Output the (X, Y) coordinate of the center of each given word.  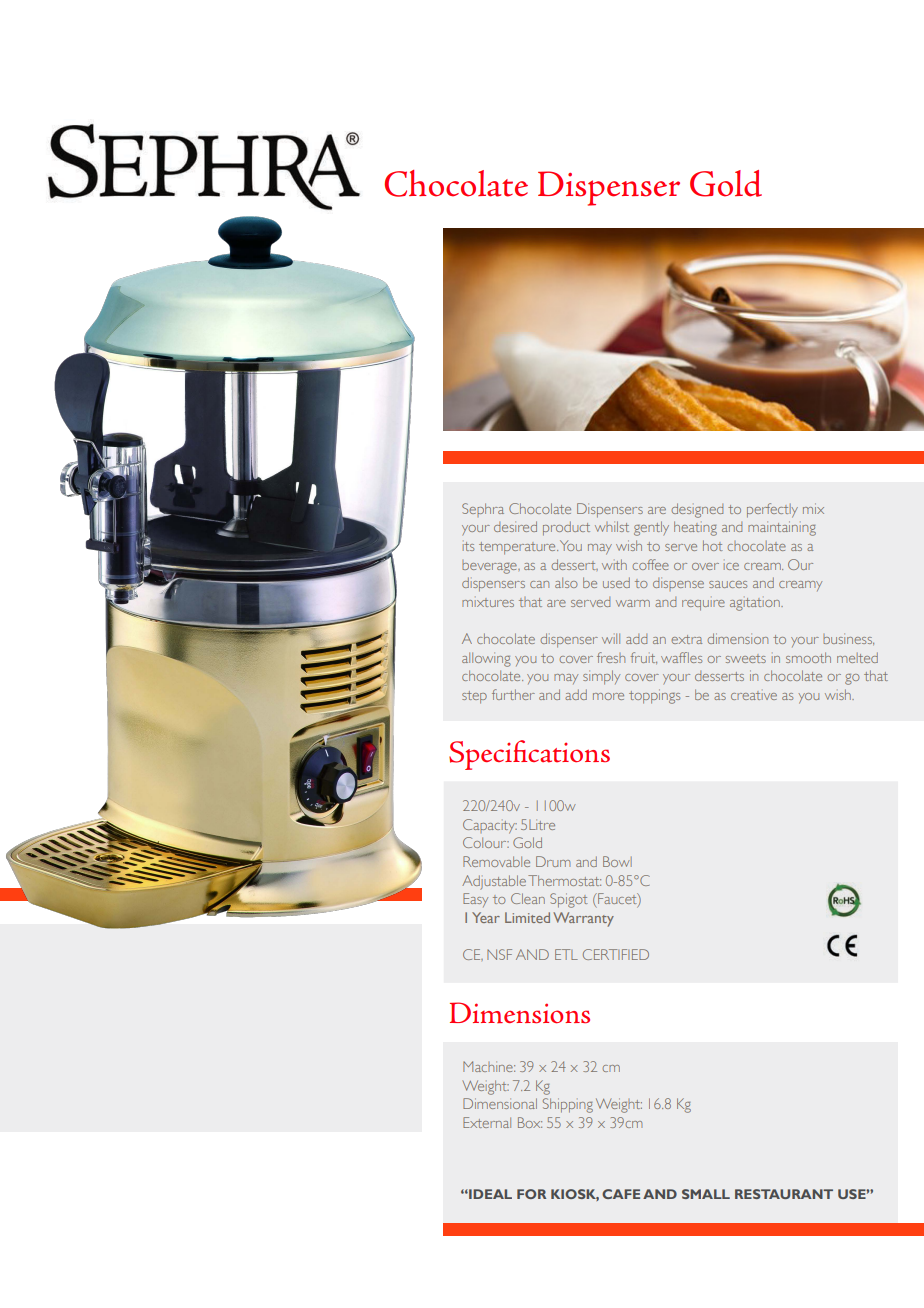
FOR (531, 1194)
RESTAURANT (784, 1194)
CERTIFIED (616, 954)
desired (515, 526)
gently (651, 528)
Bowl (617, 861)
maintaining (782, 528)
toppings (654, 696)
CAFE (621, 1194)
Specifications (529, 755)
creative (754, 695)
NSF (499, 954)
